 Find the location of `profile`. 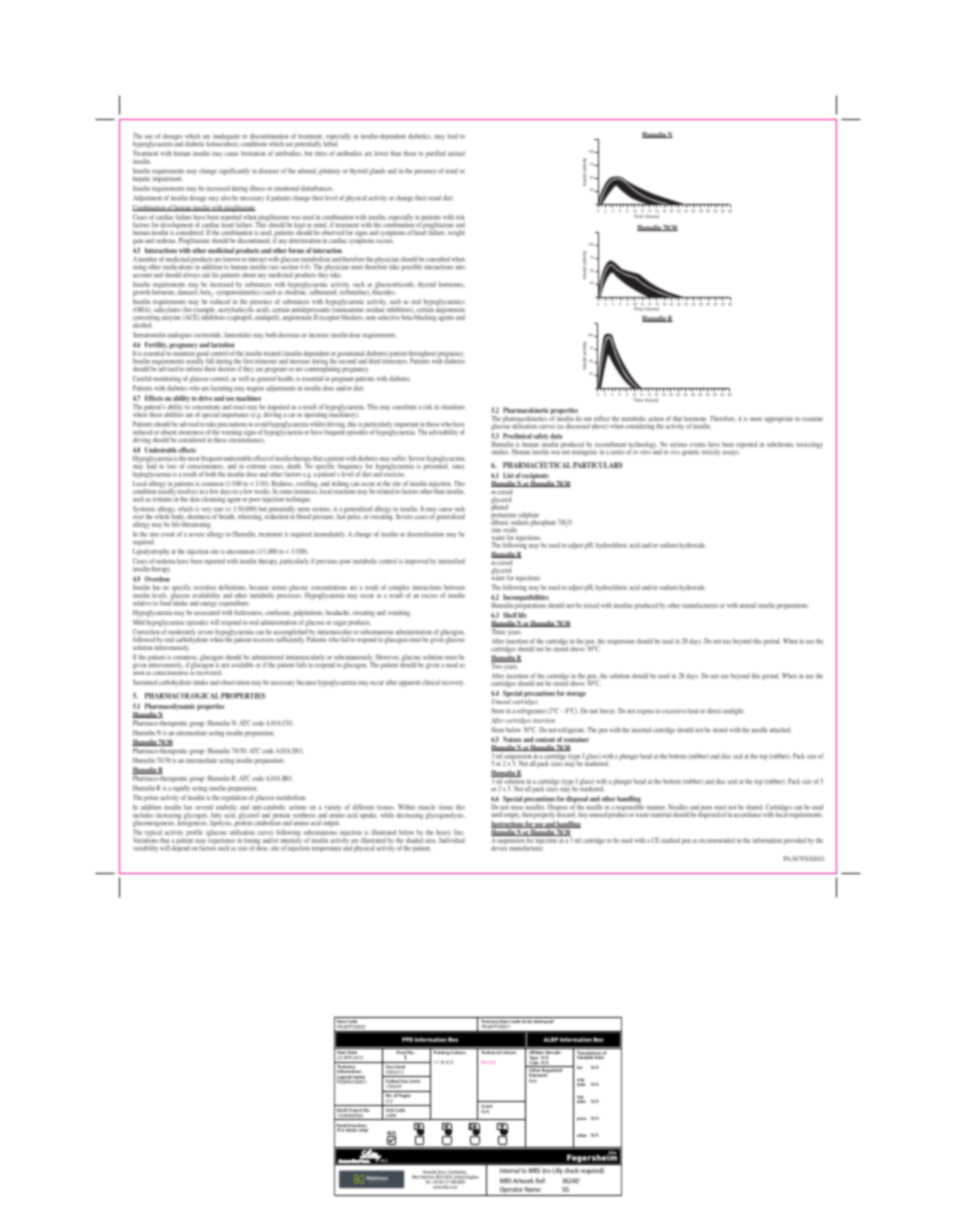

profile is located at coordinates (195, 832).
